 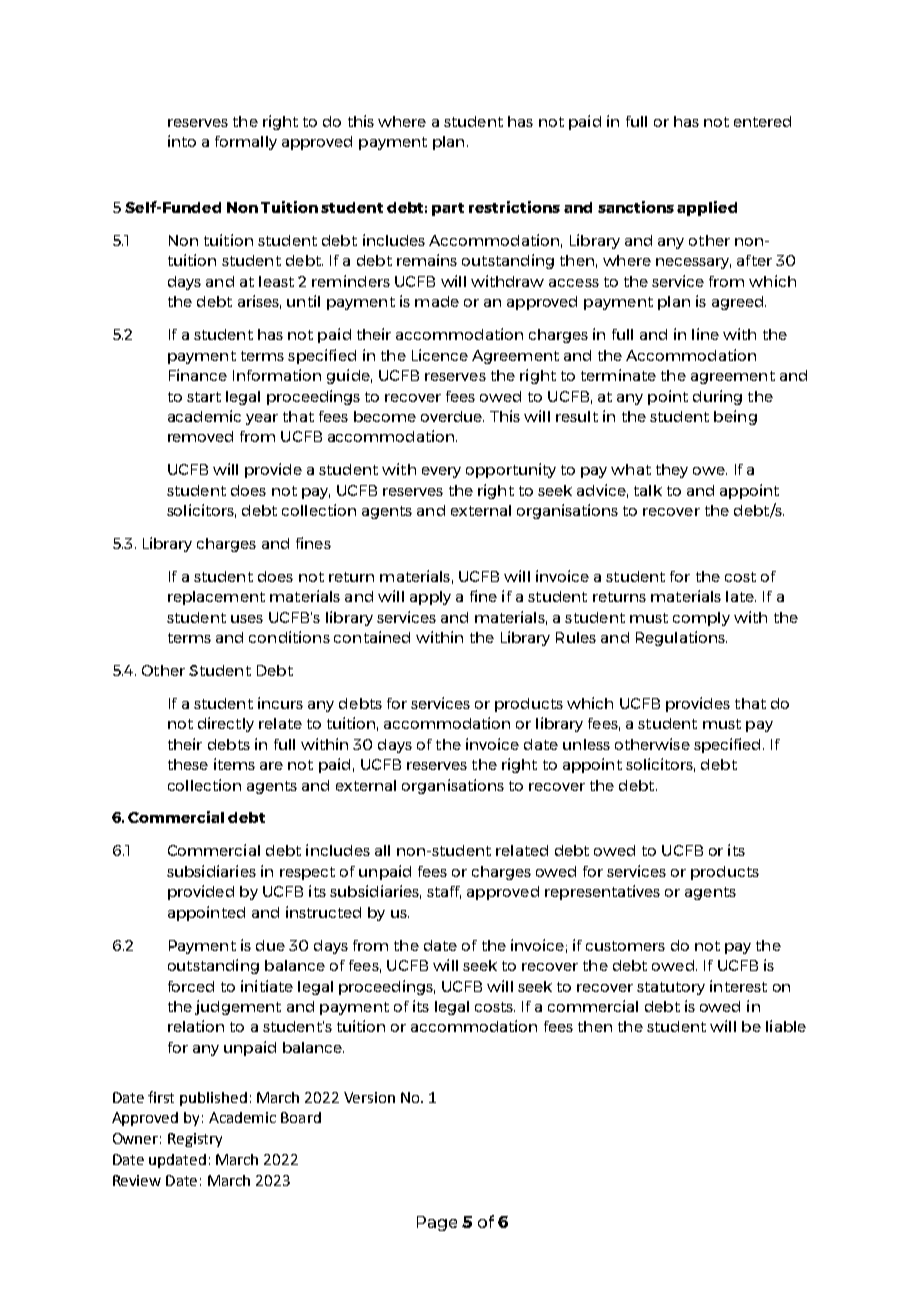 I want to click on formally, so click(x=246, y=143).
